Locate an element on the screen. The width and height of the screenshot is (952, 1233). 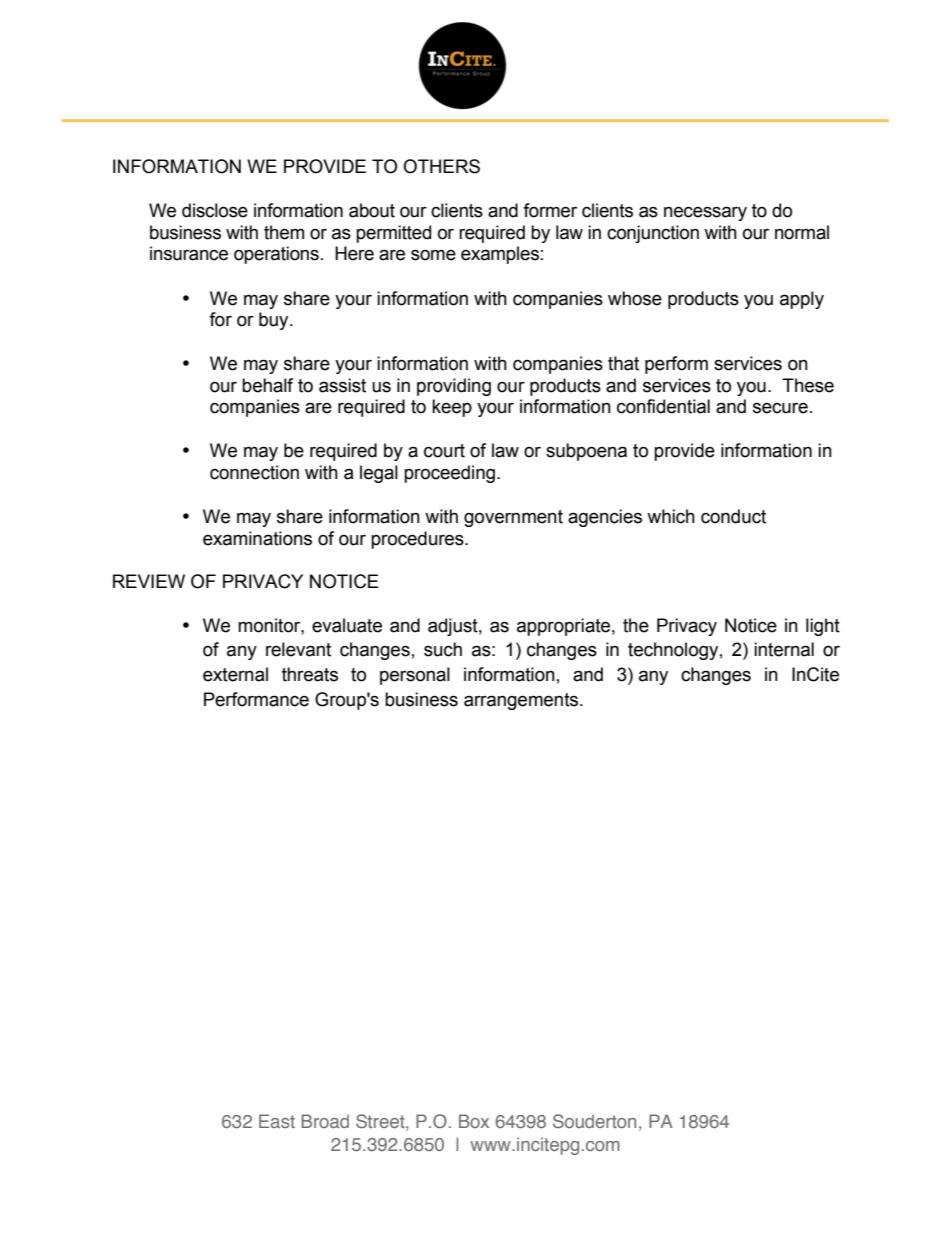
East is located at coordinates (277, 1121).
